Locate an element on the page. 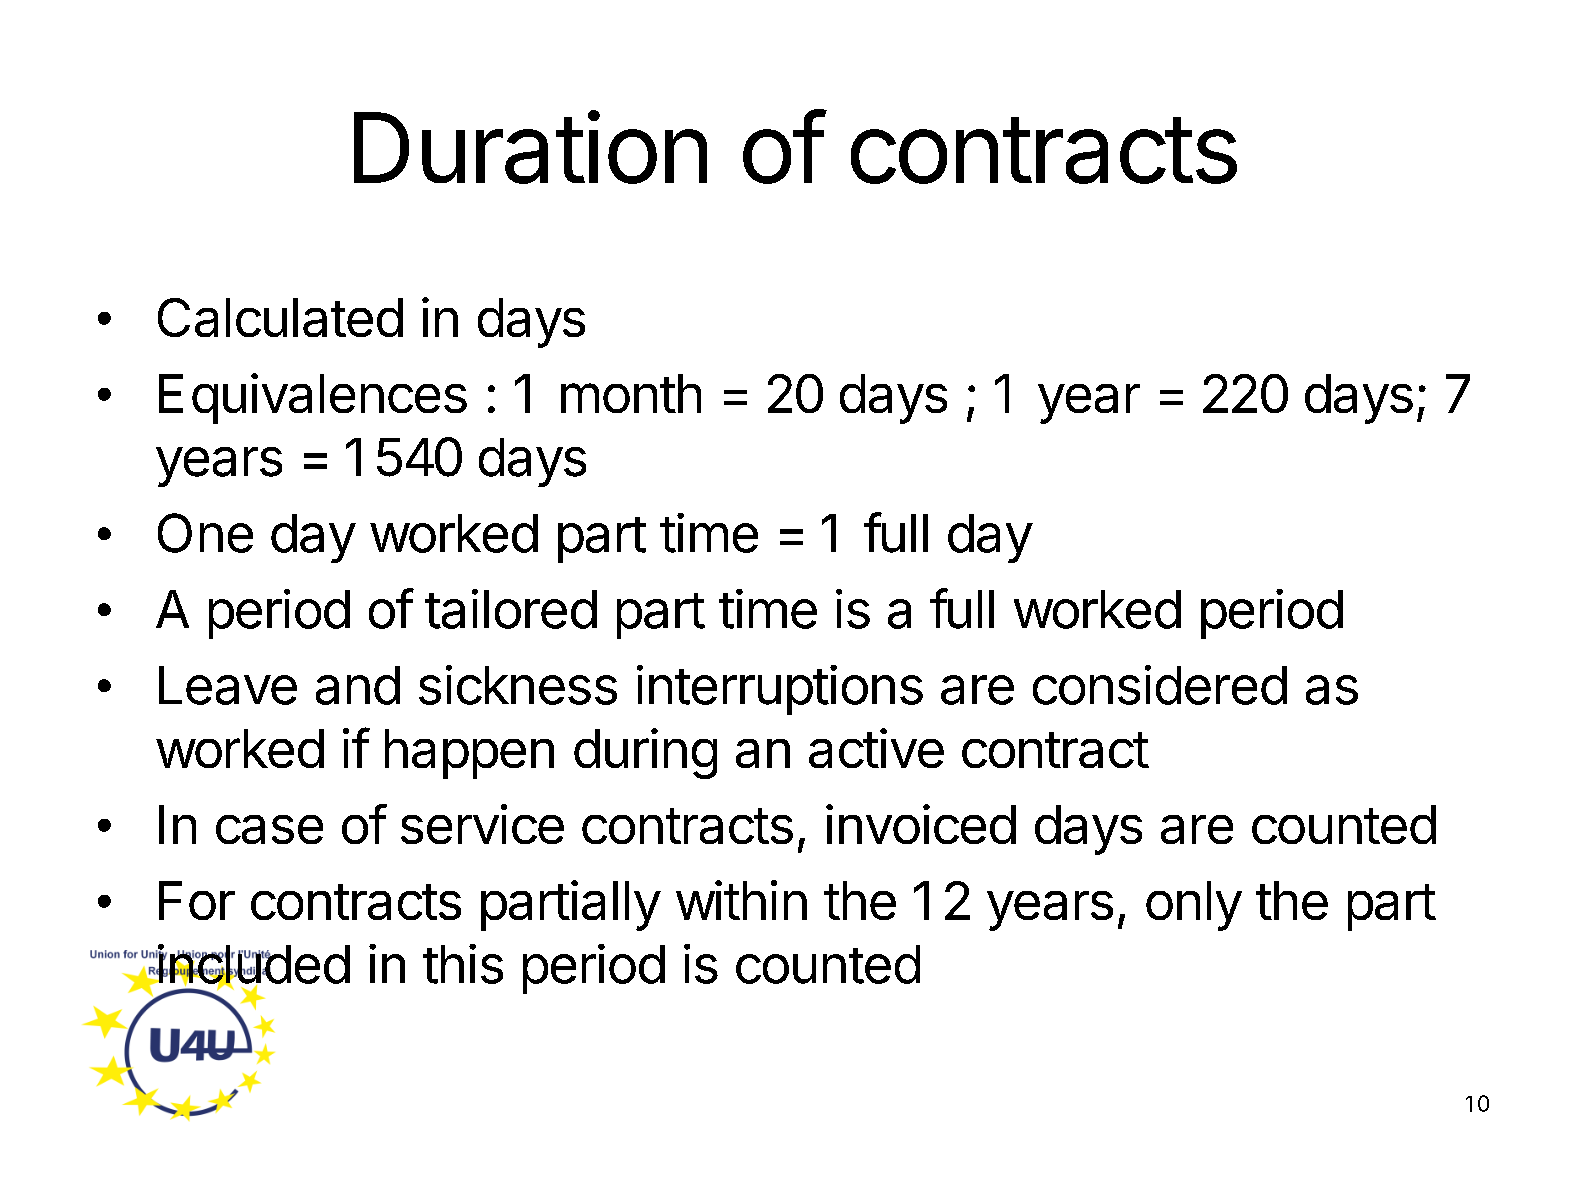  month is located at coordinates (631, 393).
